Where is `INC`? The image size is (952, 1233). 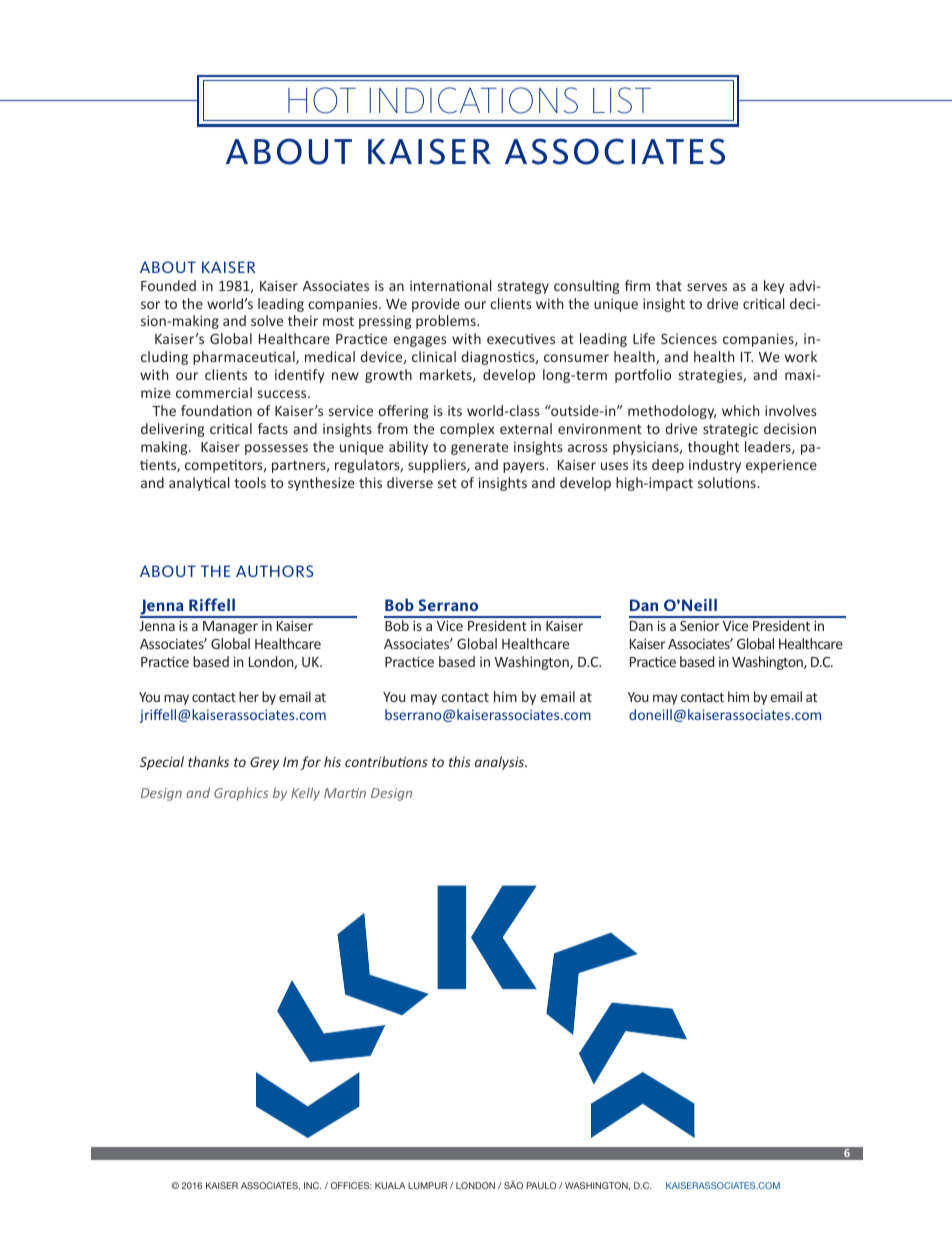 INC is located at coordinates (312, 1185).
